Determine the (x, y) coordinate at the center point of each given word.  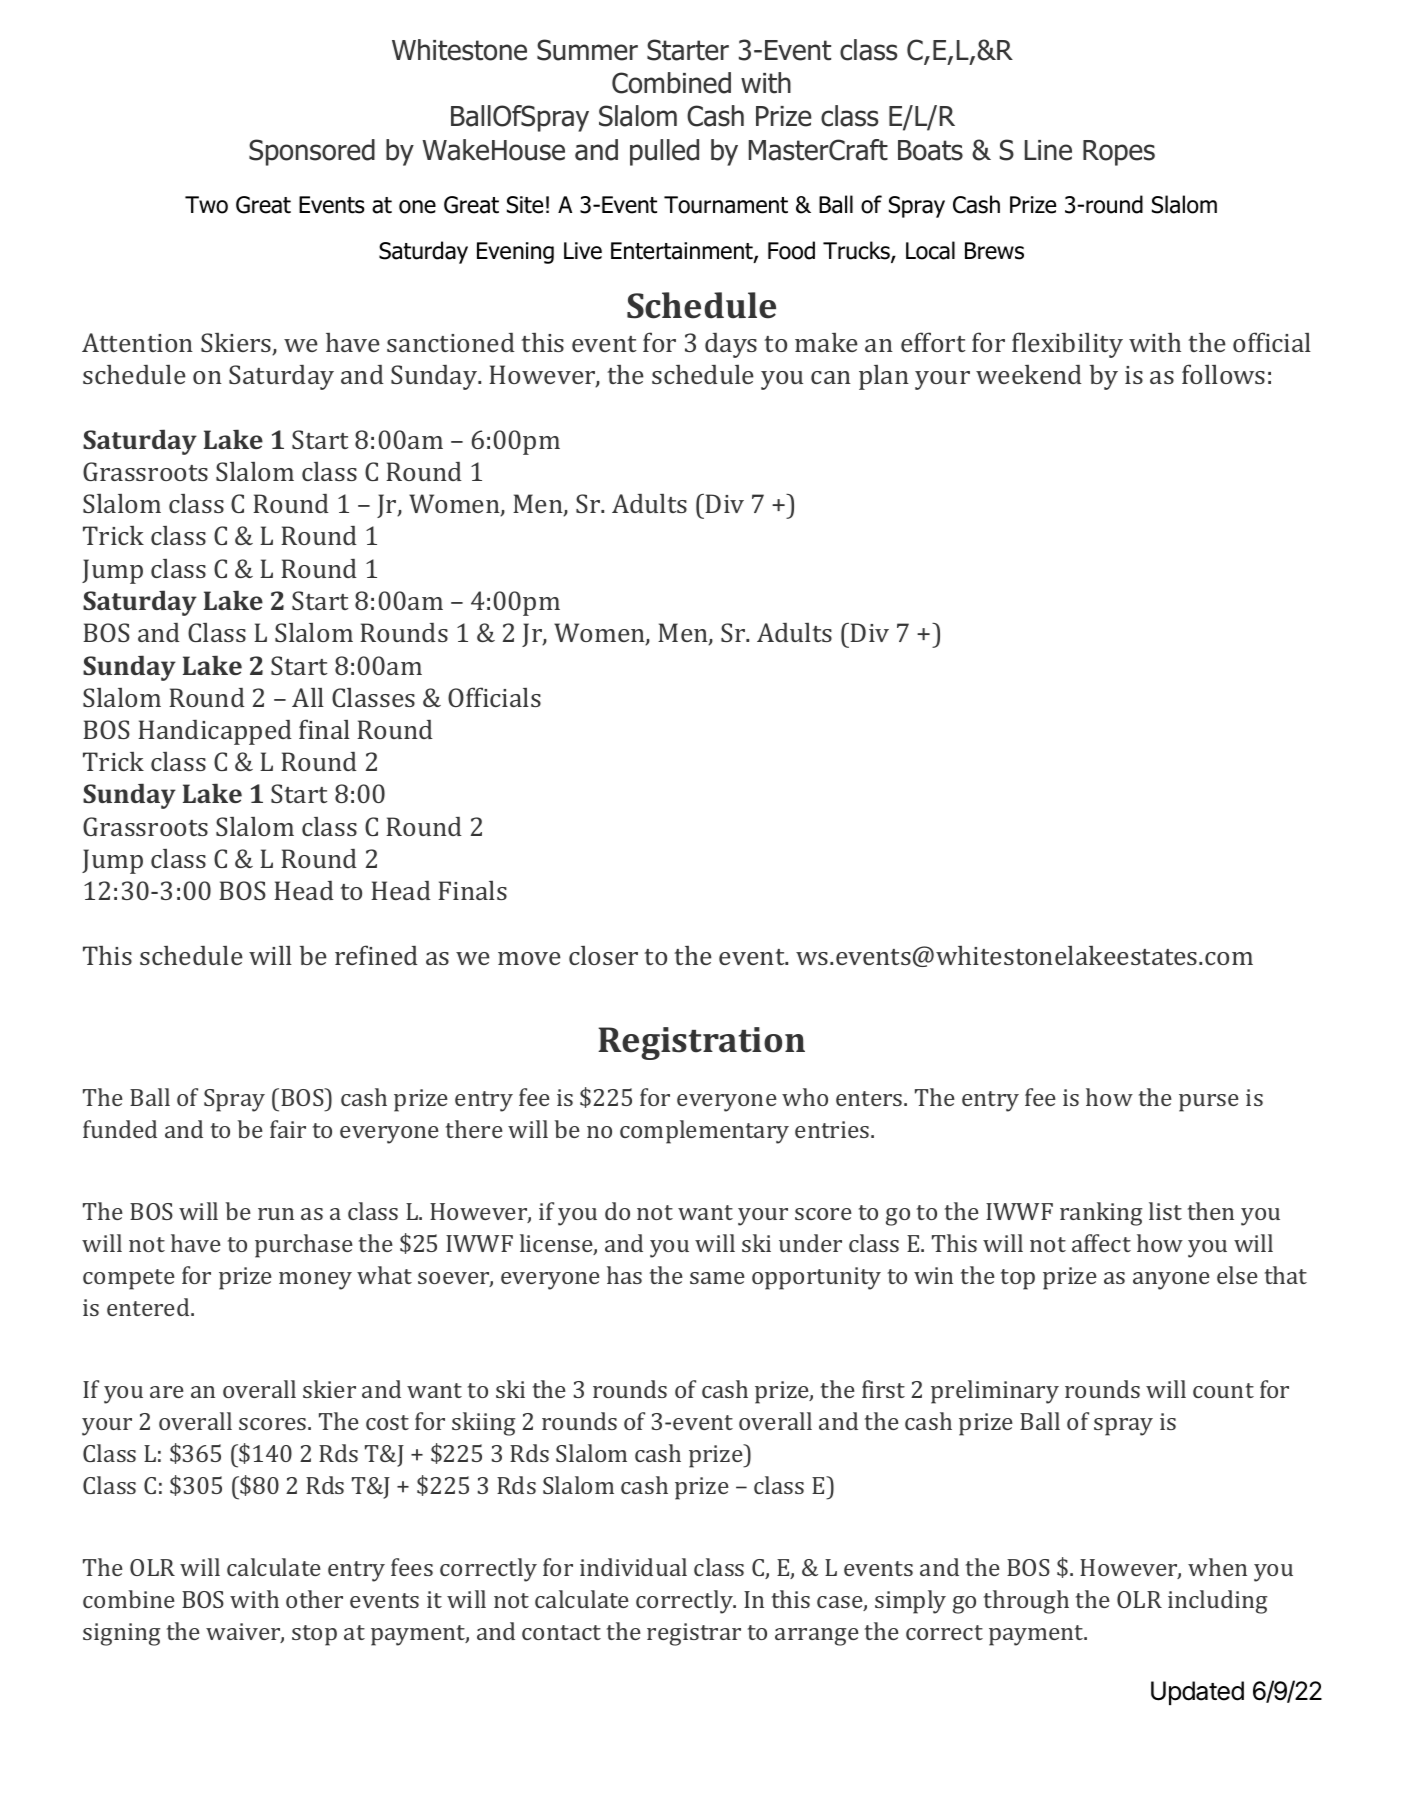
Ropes (1119, 153)
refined (376, 955)
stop (314, 1635)
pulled (664, 152)
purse (1209, 1103)
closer (603, 955)
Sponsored (312, 152)
